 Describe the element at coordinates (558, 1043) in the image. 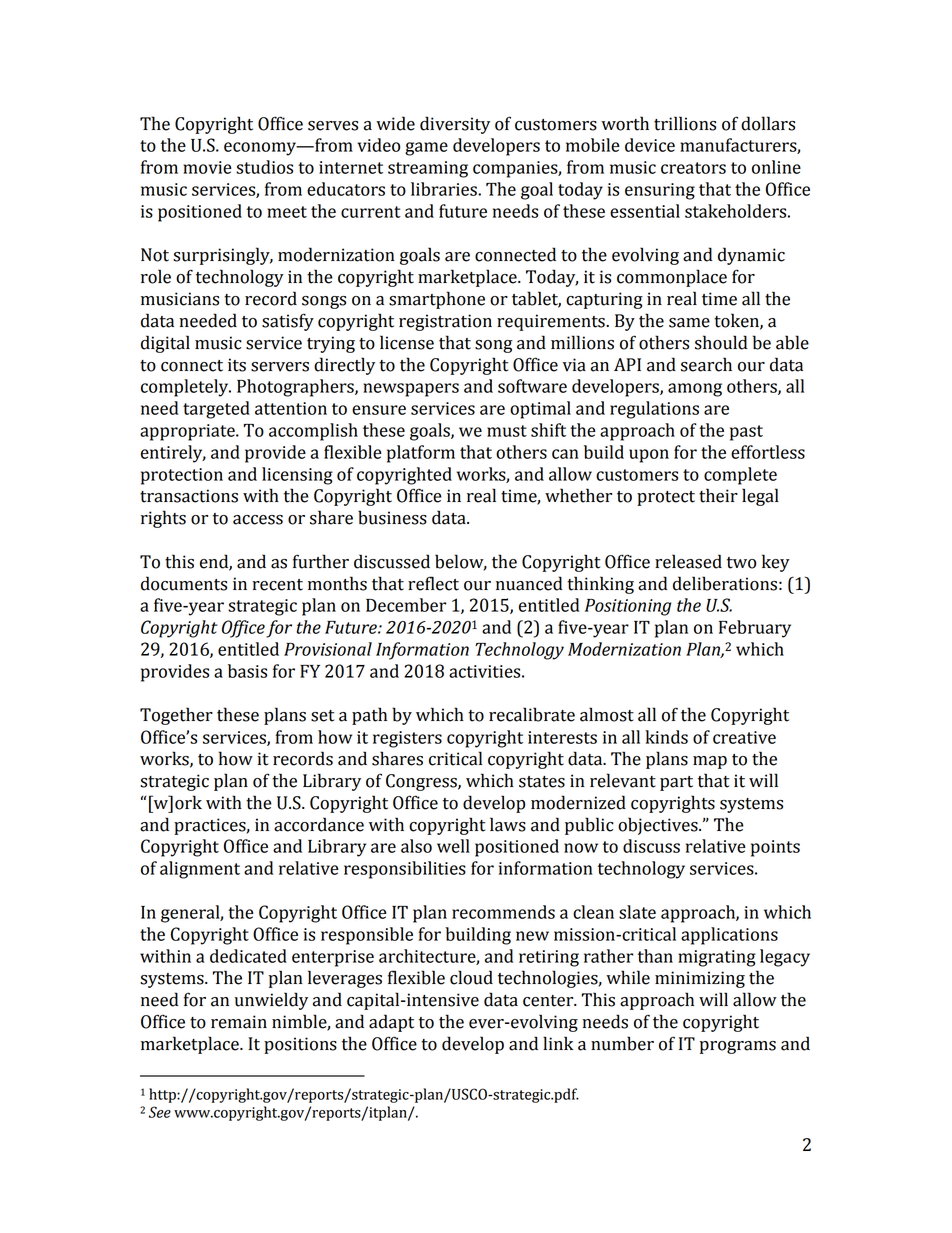

I see `link` at that location.
